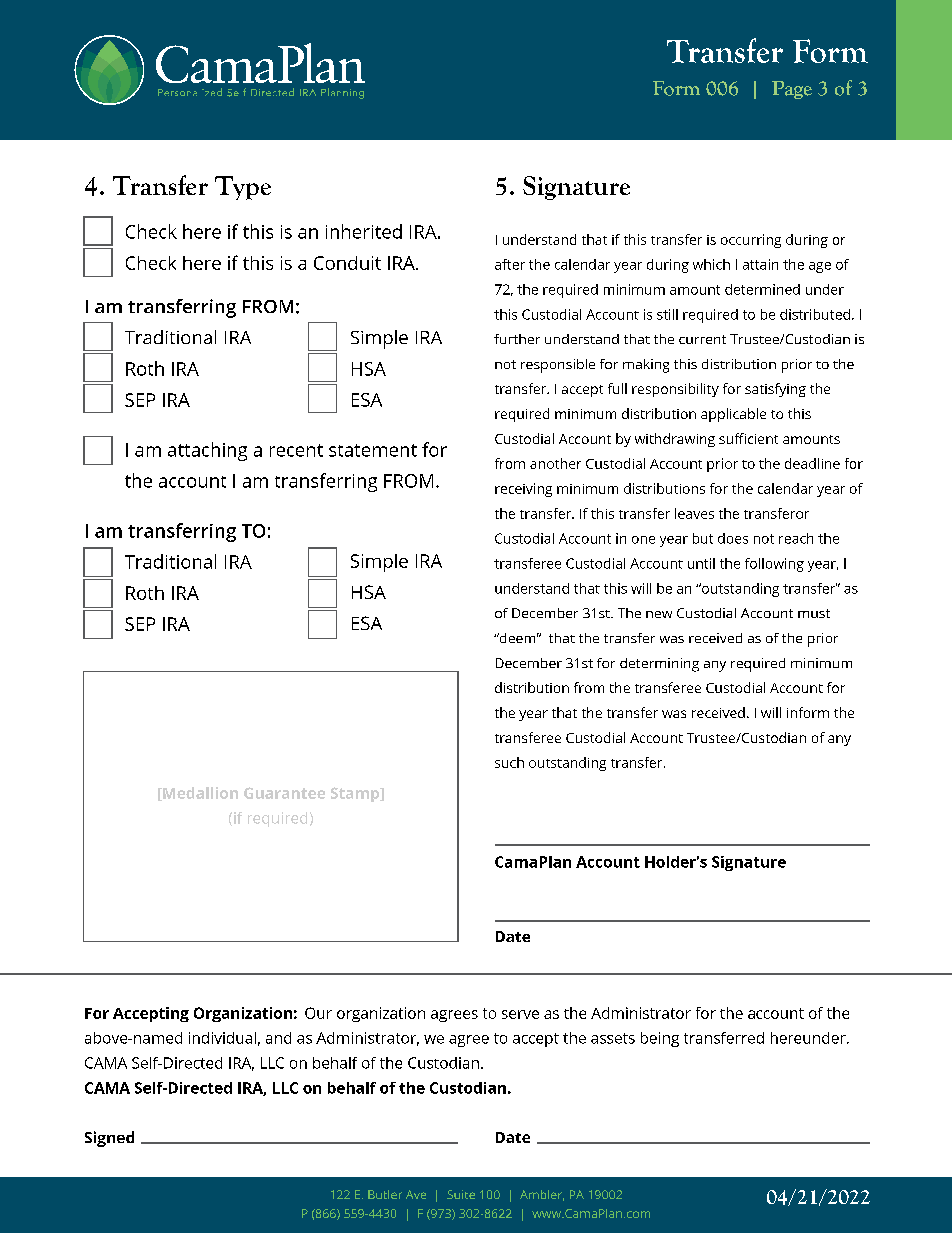 The width and height of the screenshot is (952, 1233). What do you see at coordinates (792, 90) in the screenshot?
I see `Page` at bounding box center [792, 90].
